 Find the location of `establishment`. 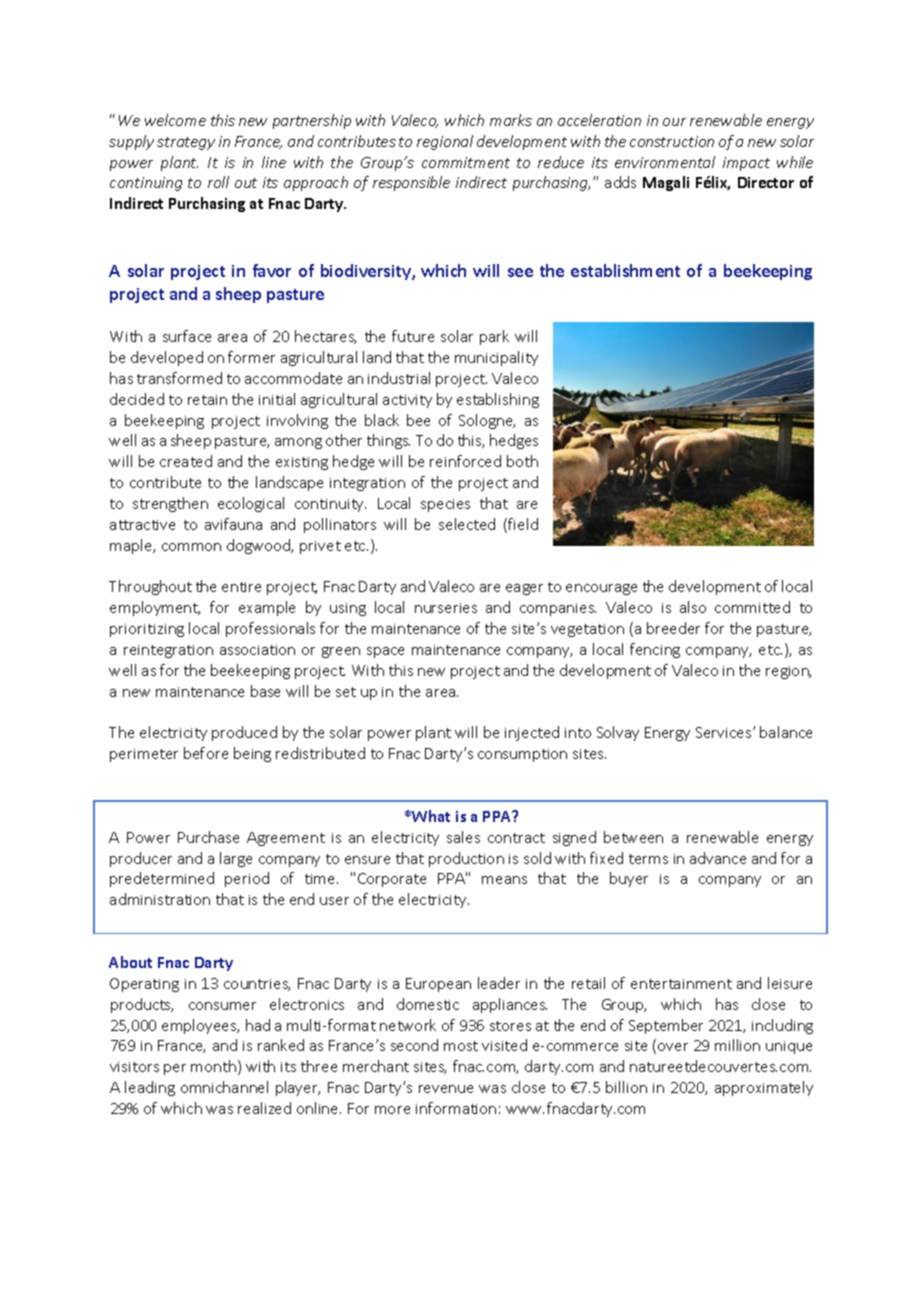

establishment is located at coordinates (625, 270).
